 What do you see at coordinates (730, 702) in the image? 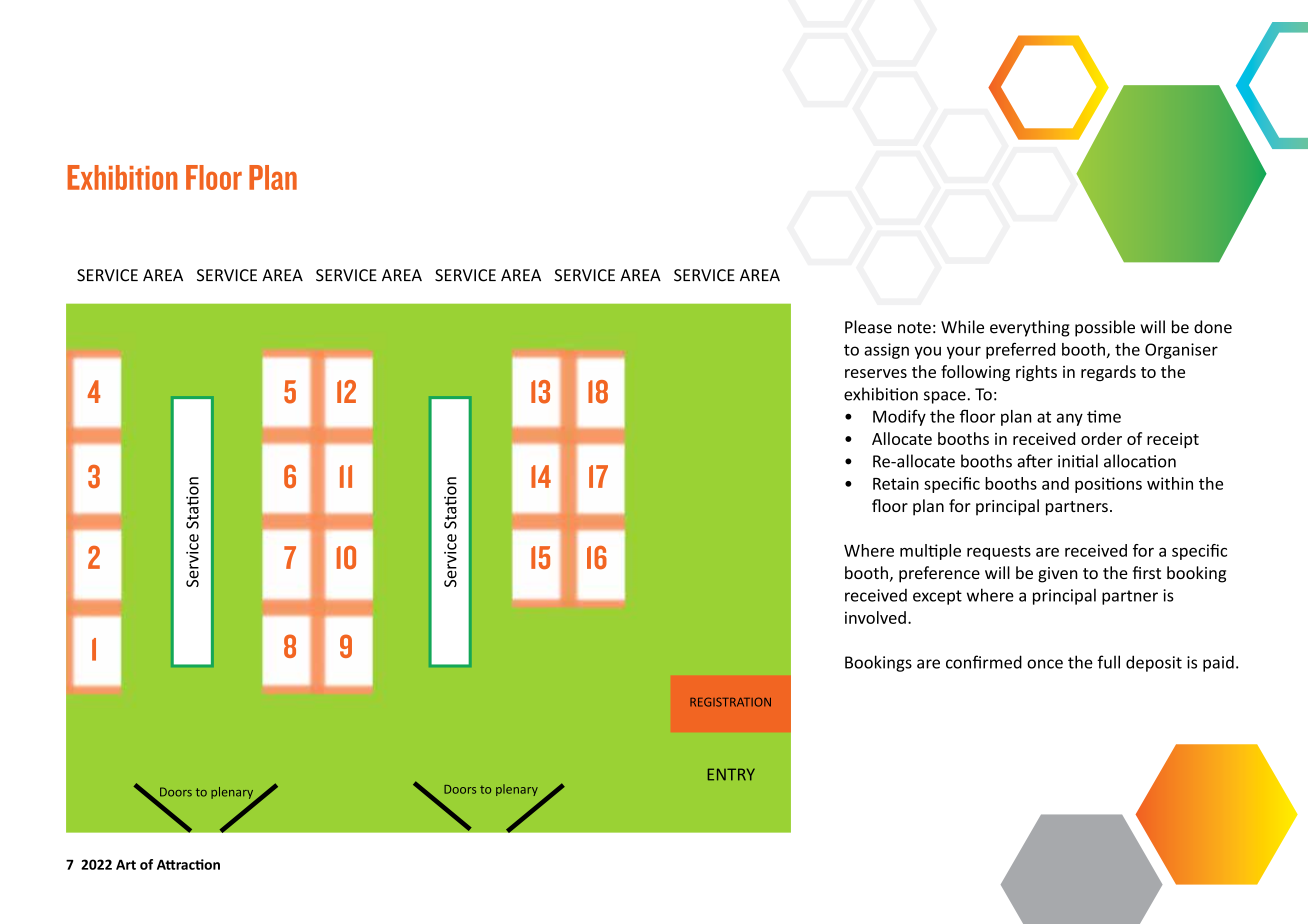
I see `REGISTRATION` at bounding box center [730, 702].
